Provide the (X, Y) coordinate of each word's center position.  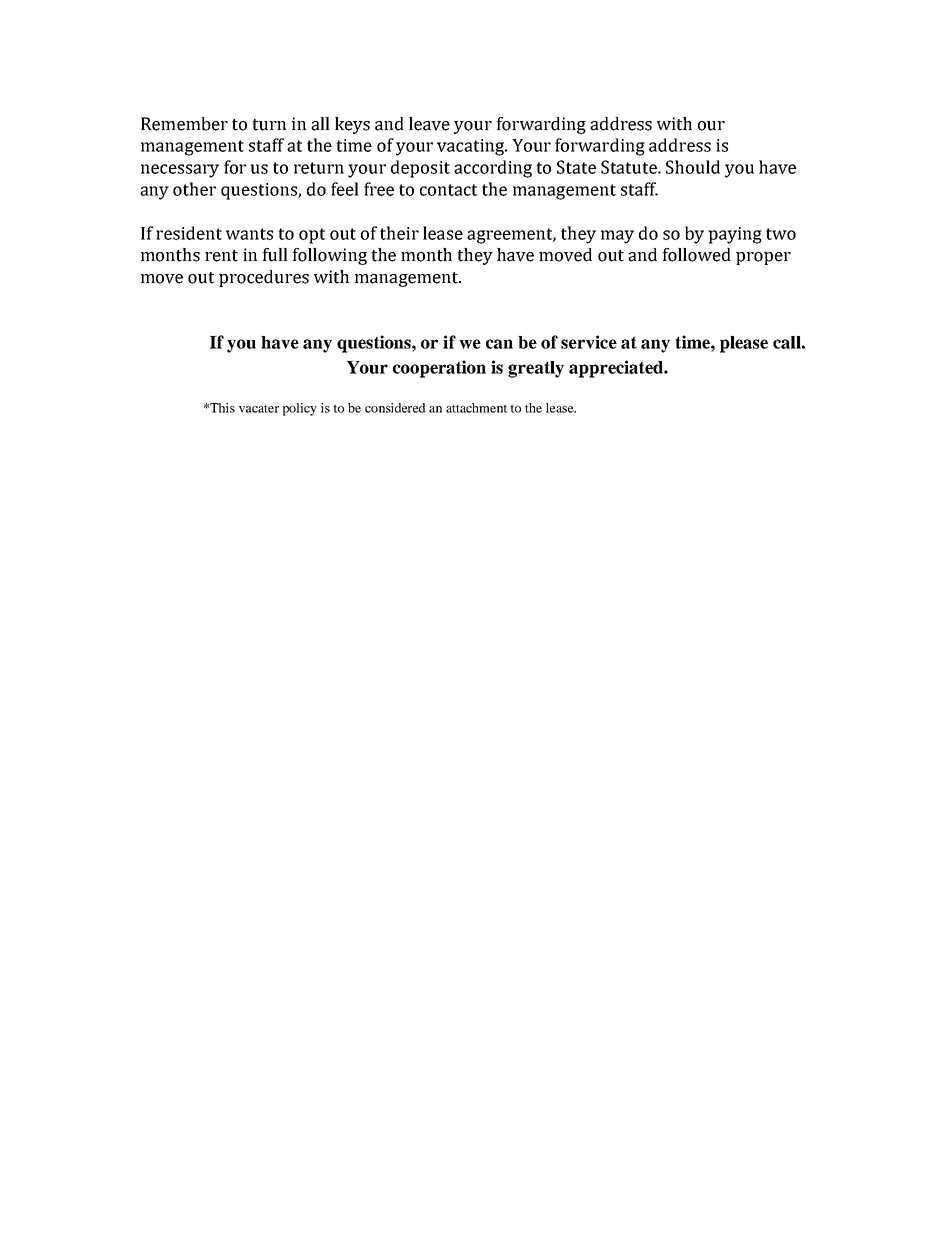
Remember (184, 124)
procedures (264, 278)
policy (299, 409)
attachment (477, 408)
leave (429, 124)
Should (693, 167)
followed (696, 255)
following (329, 256)
